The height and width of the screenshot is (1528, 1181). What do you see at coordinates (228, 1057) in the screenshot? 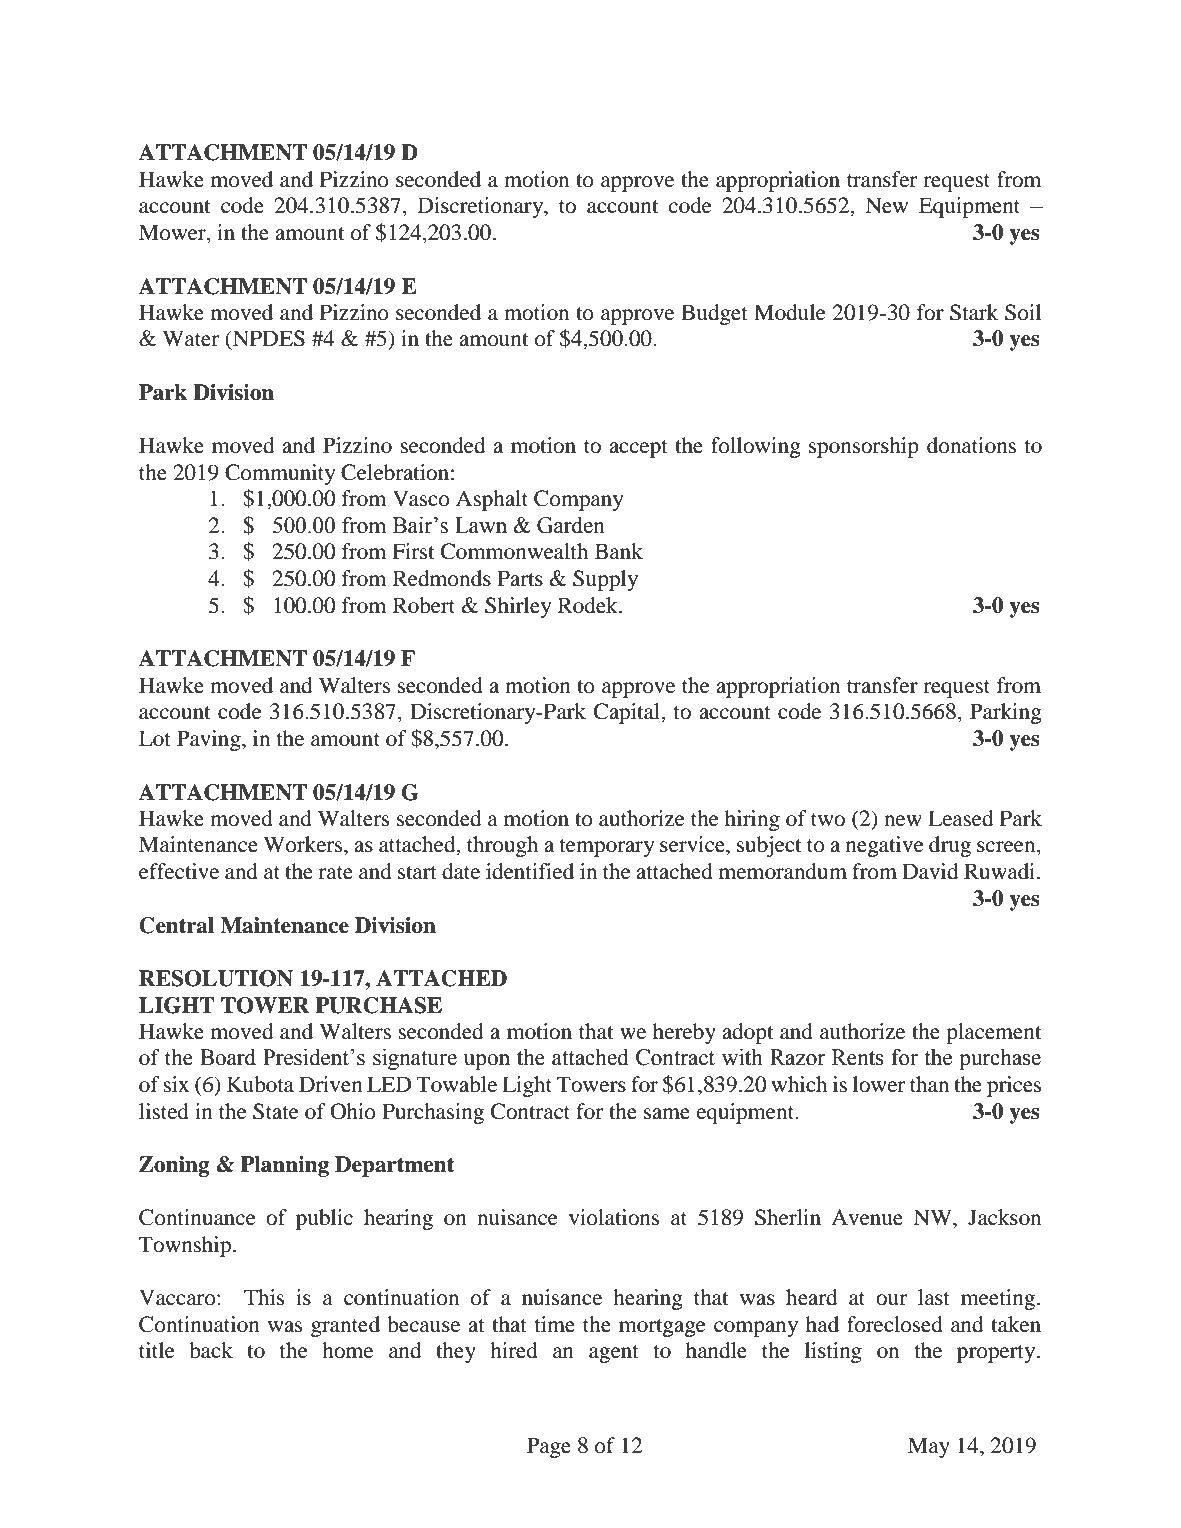
I see `Board` at bounding box center [228, 1057].
